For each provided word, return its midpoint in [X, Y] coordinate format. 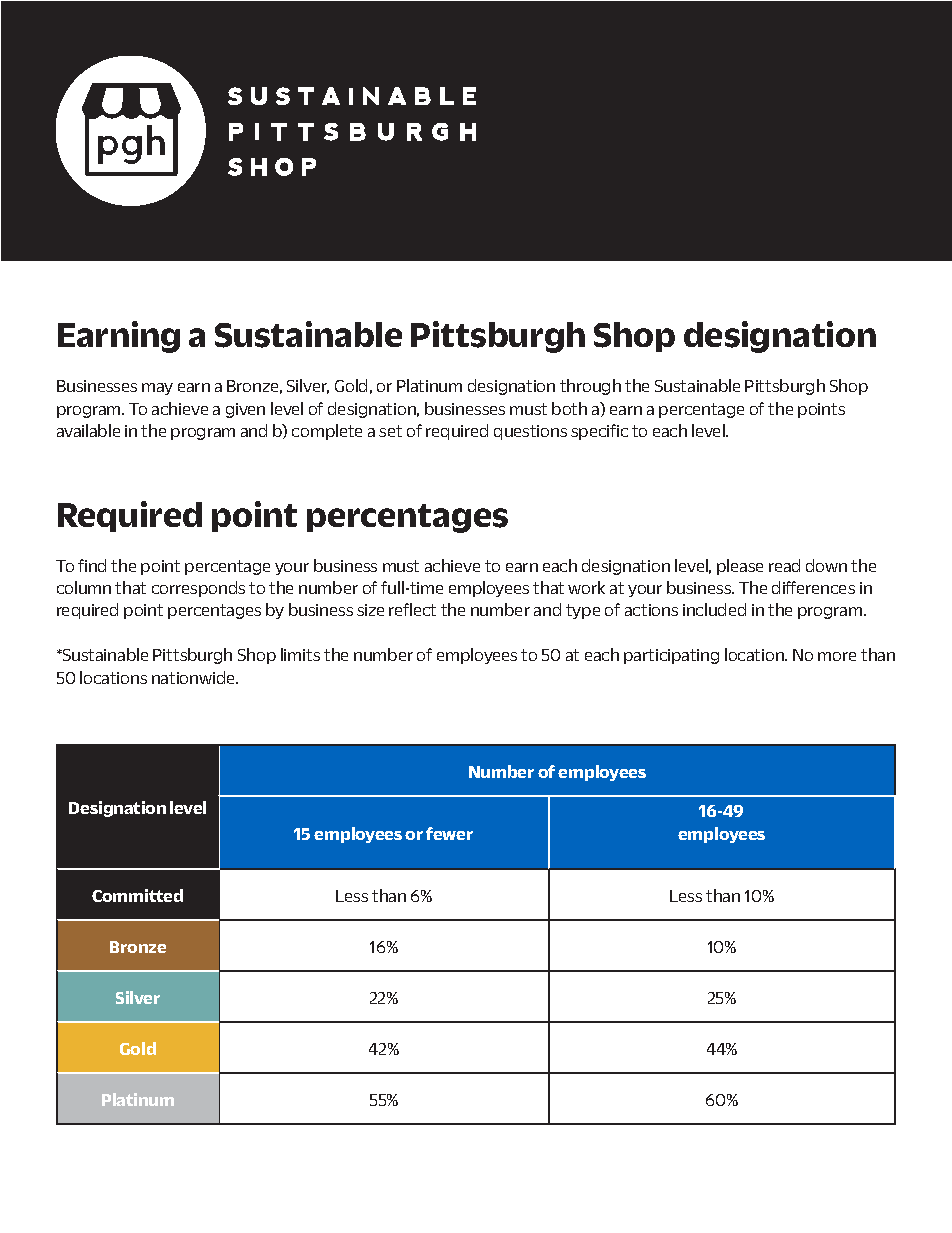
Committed [137, 895]
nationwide [194, 677]
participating [671, 656]
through [590, 387]
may [157, 389]
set [390, 431]
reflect [412, 609]
